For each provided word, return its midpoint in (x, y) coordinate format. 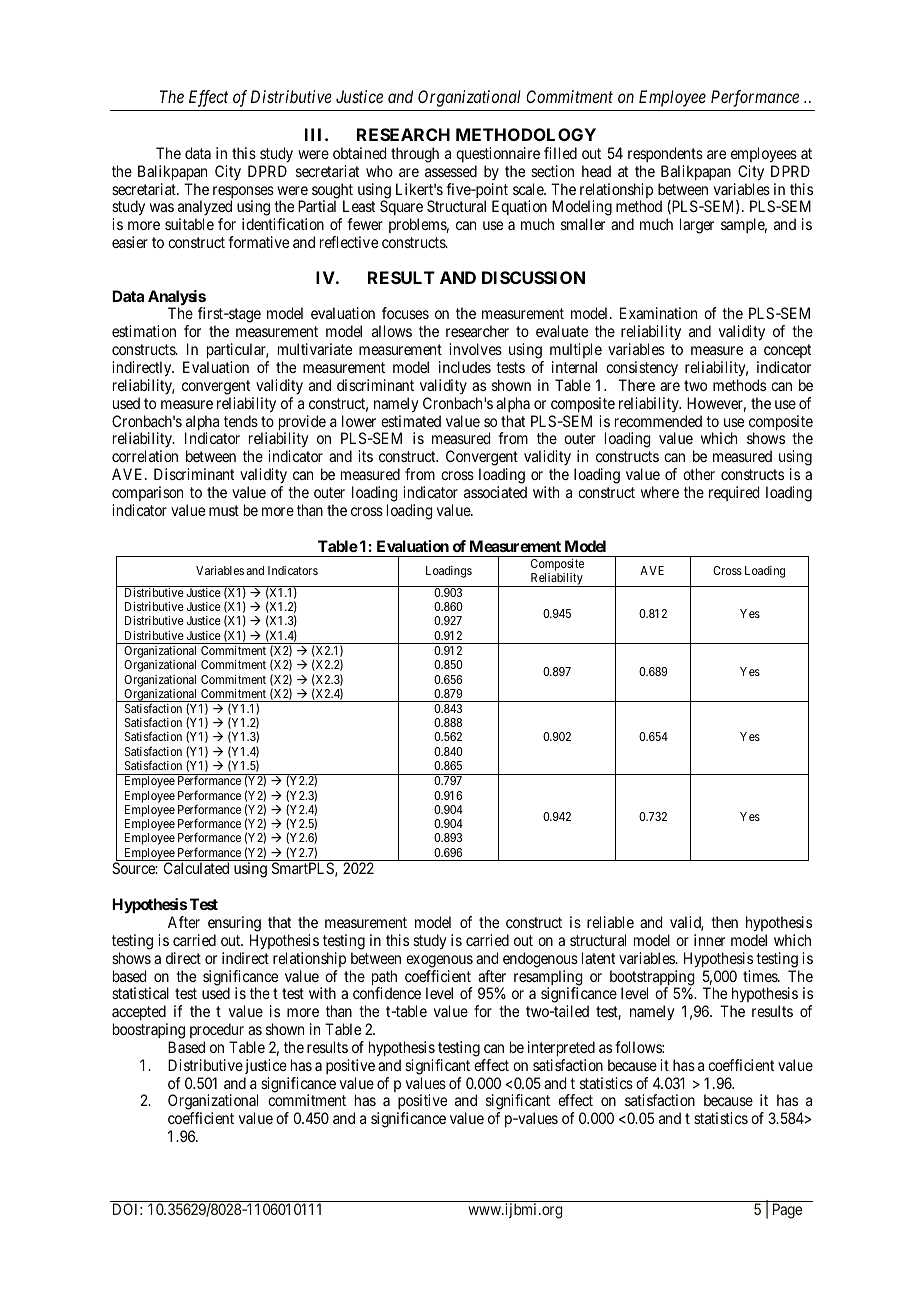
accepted (140, 1014)
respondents (665, 154)
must (224, 510)
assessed (451, 171)
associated (495, 492)
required (734, 493)
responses (243, 193)
